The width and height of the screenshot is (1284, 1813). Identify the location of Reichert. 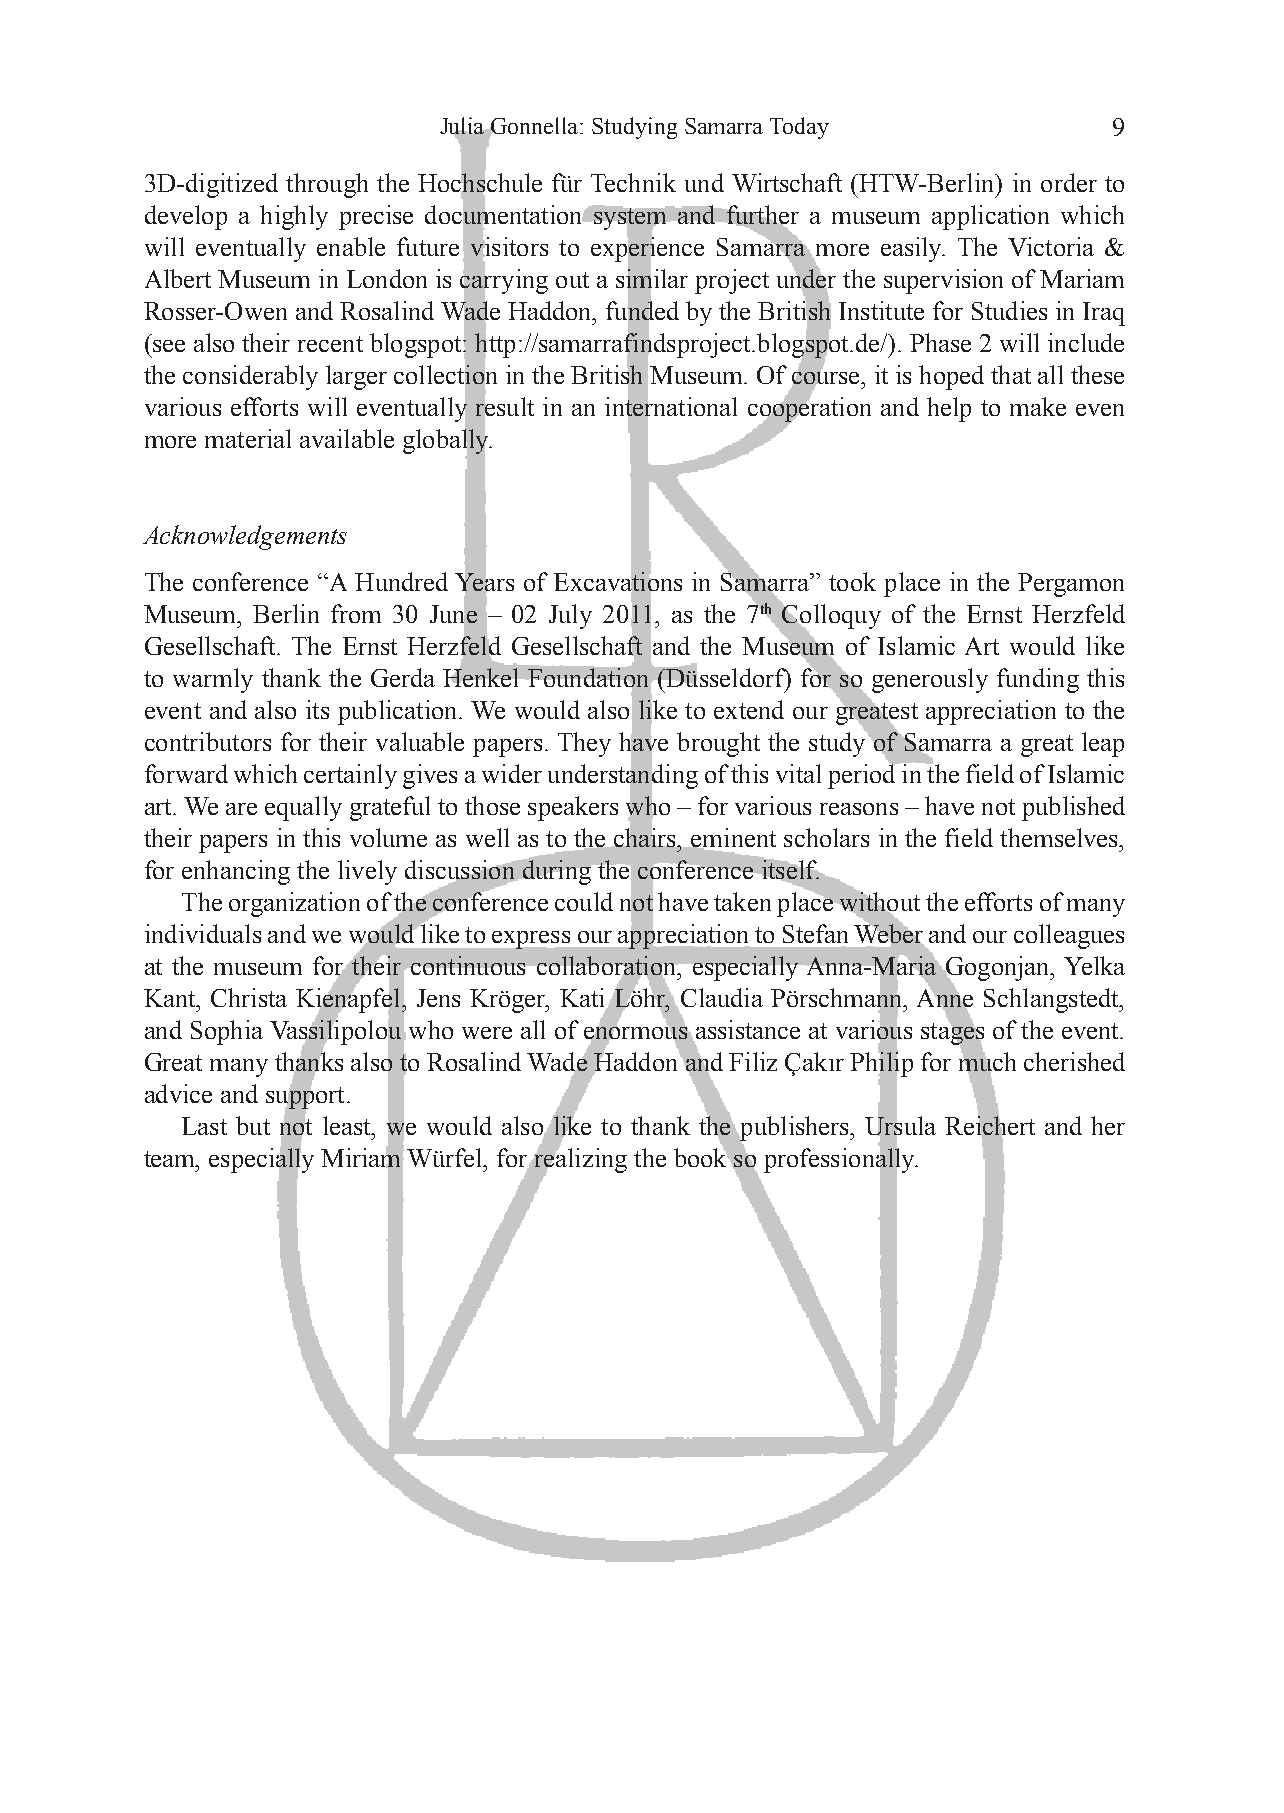
(990, 1126).
